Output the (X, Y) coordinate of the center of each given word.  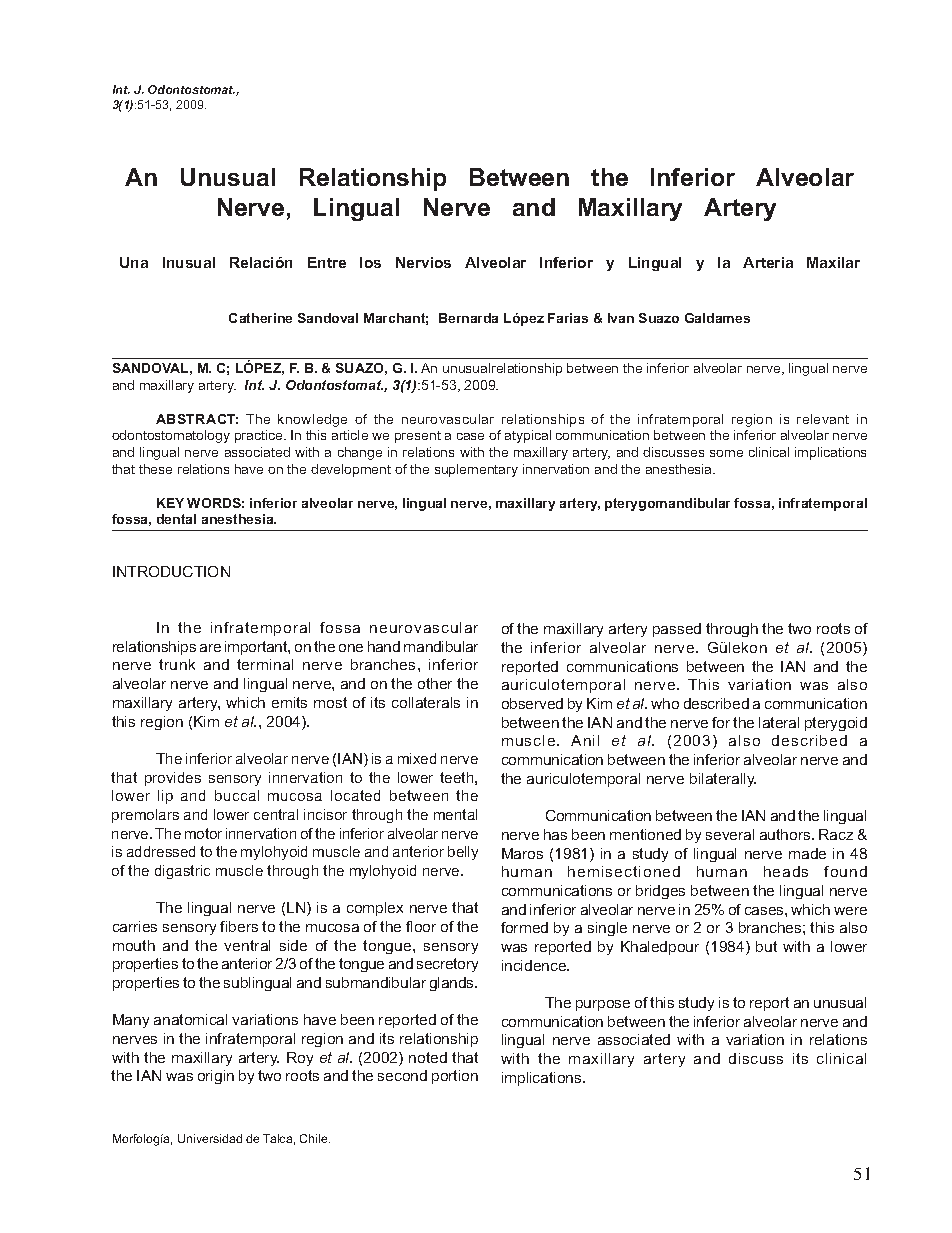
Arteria (768, 262)
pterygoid (836, 724)
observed (532, 703)
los (370, 262)
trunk (177, 664)
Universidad (210, 1138)
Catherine (260, 318)
